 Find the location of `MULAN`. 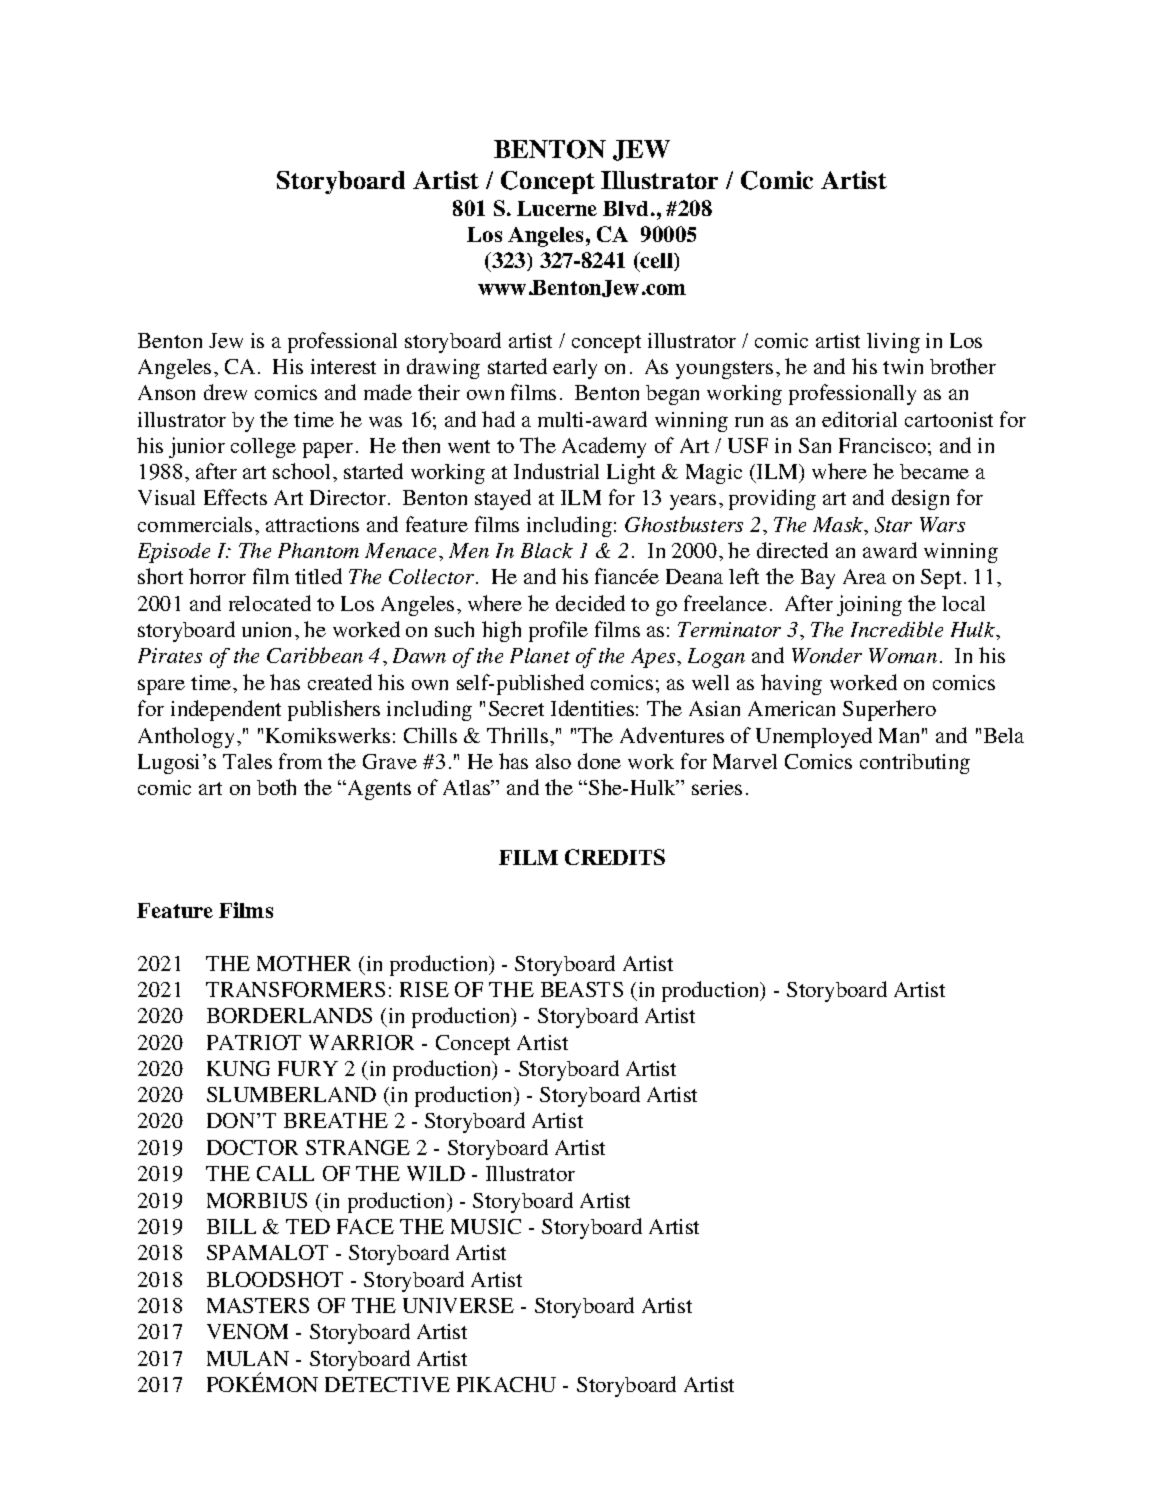

MULAN is located at coordinates (248, 1358).
